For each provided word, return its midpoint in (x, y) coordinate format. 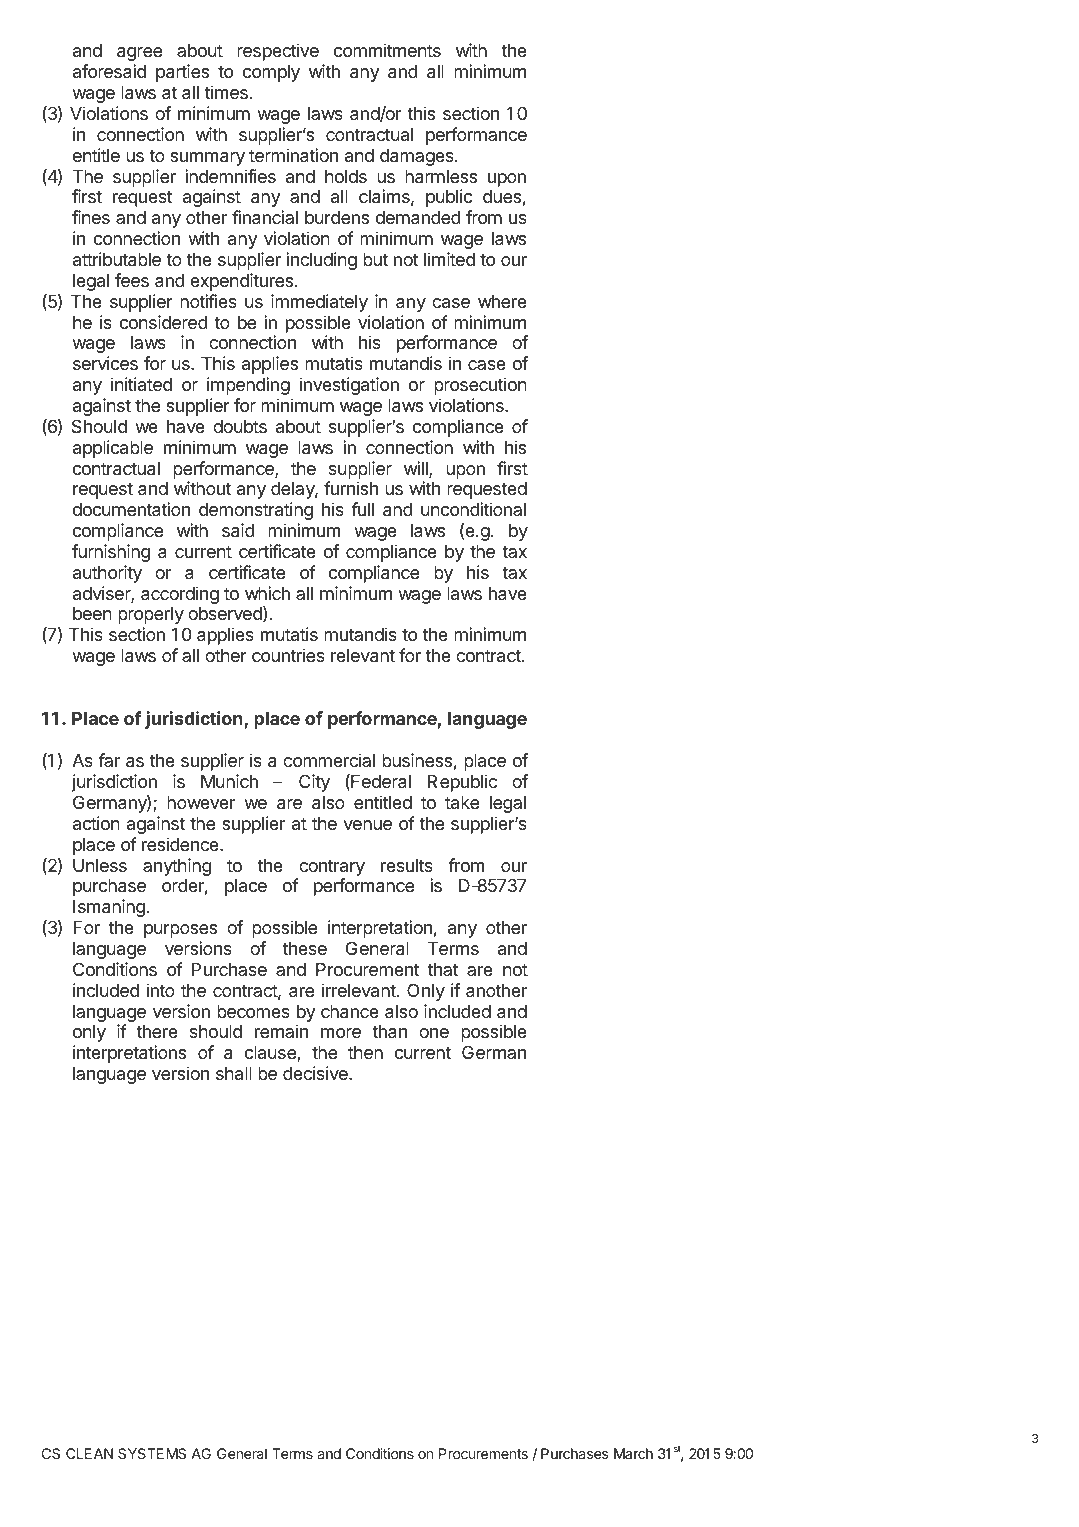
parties (182, 73)
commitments (387, 50)
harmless (441, 177)
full (362, 509)
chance (350, 1012)
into (161, 990)
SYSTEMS (152, 1453)
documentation (131, 509)
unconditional (473, 509)
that (443, 969)
